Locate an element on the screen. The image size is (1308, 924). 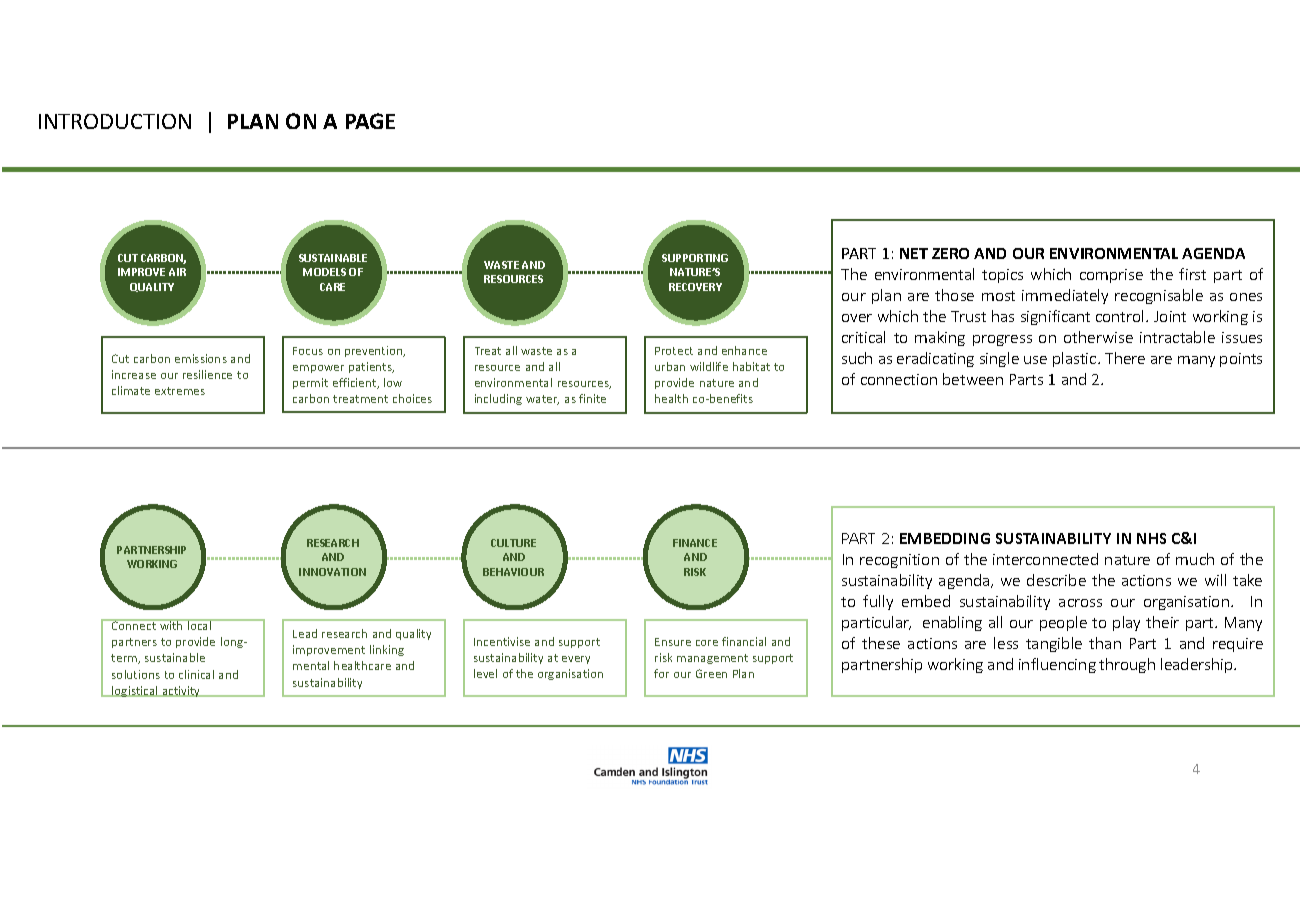
NET is located at coordinates (914, 253).
